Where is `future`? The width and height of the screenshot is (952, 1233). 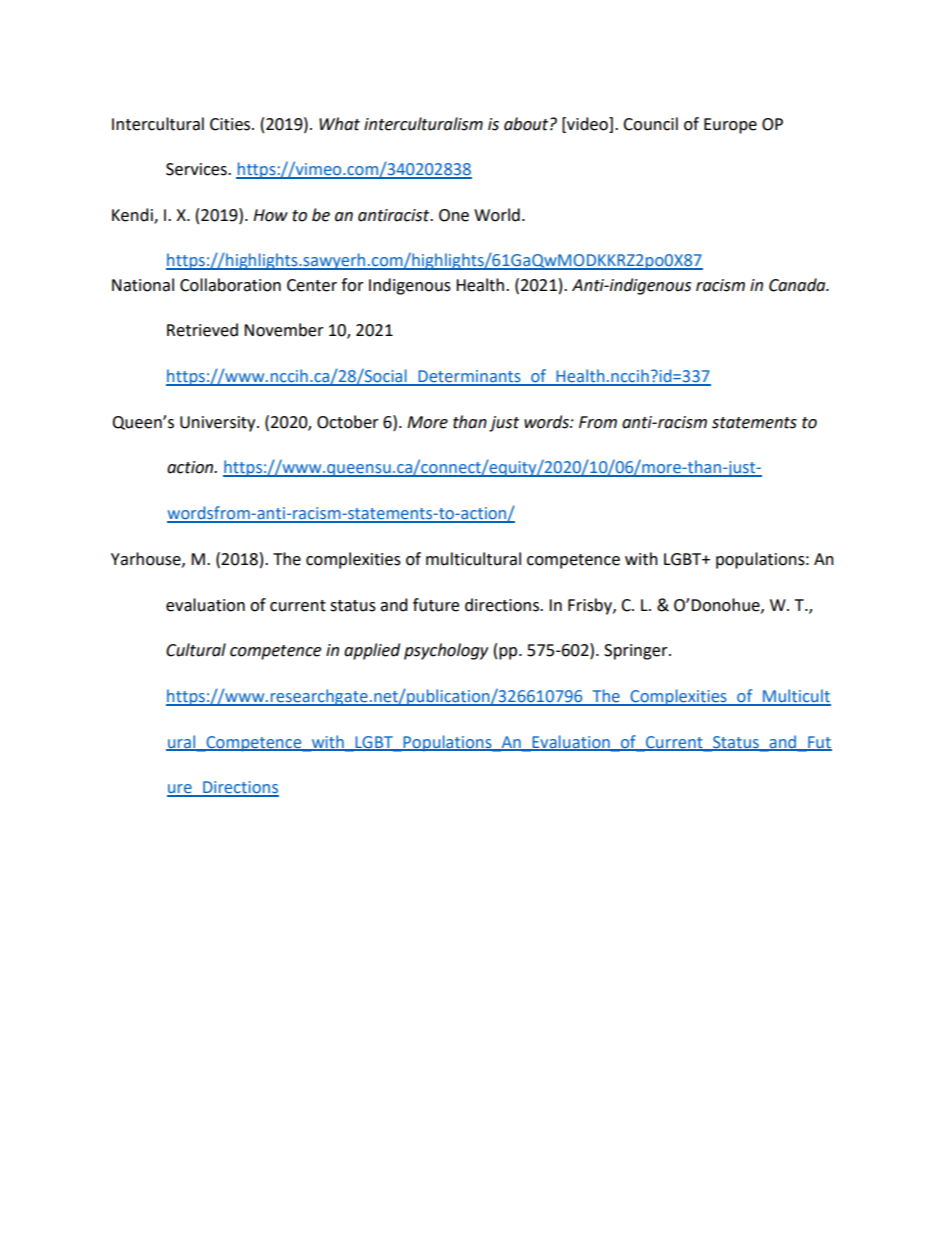 future is located at coordinates (436, 605).
